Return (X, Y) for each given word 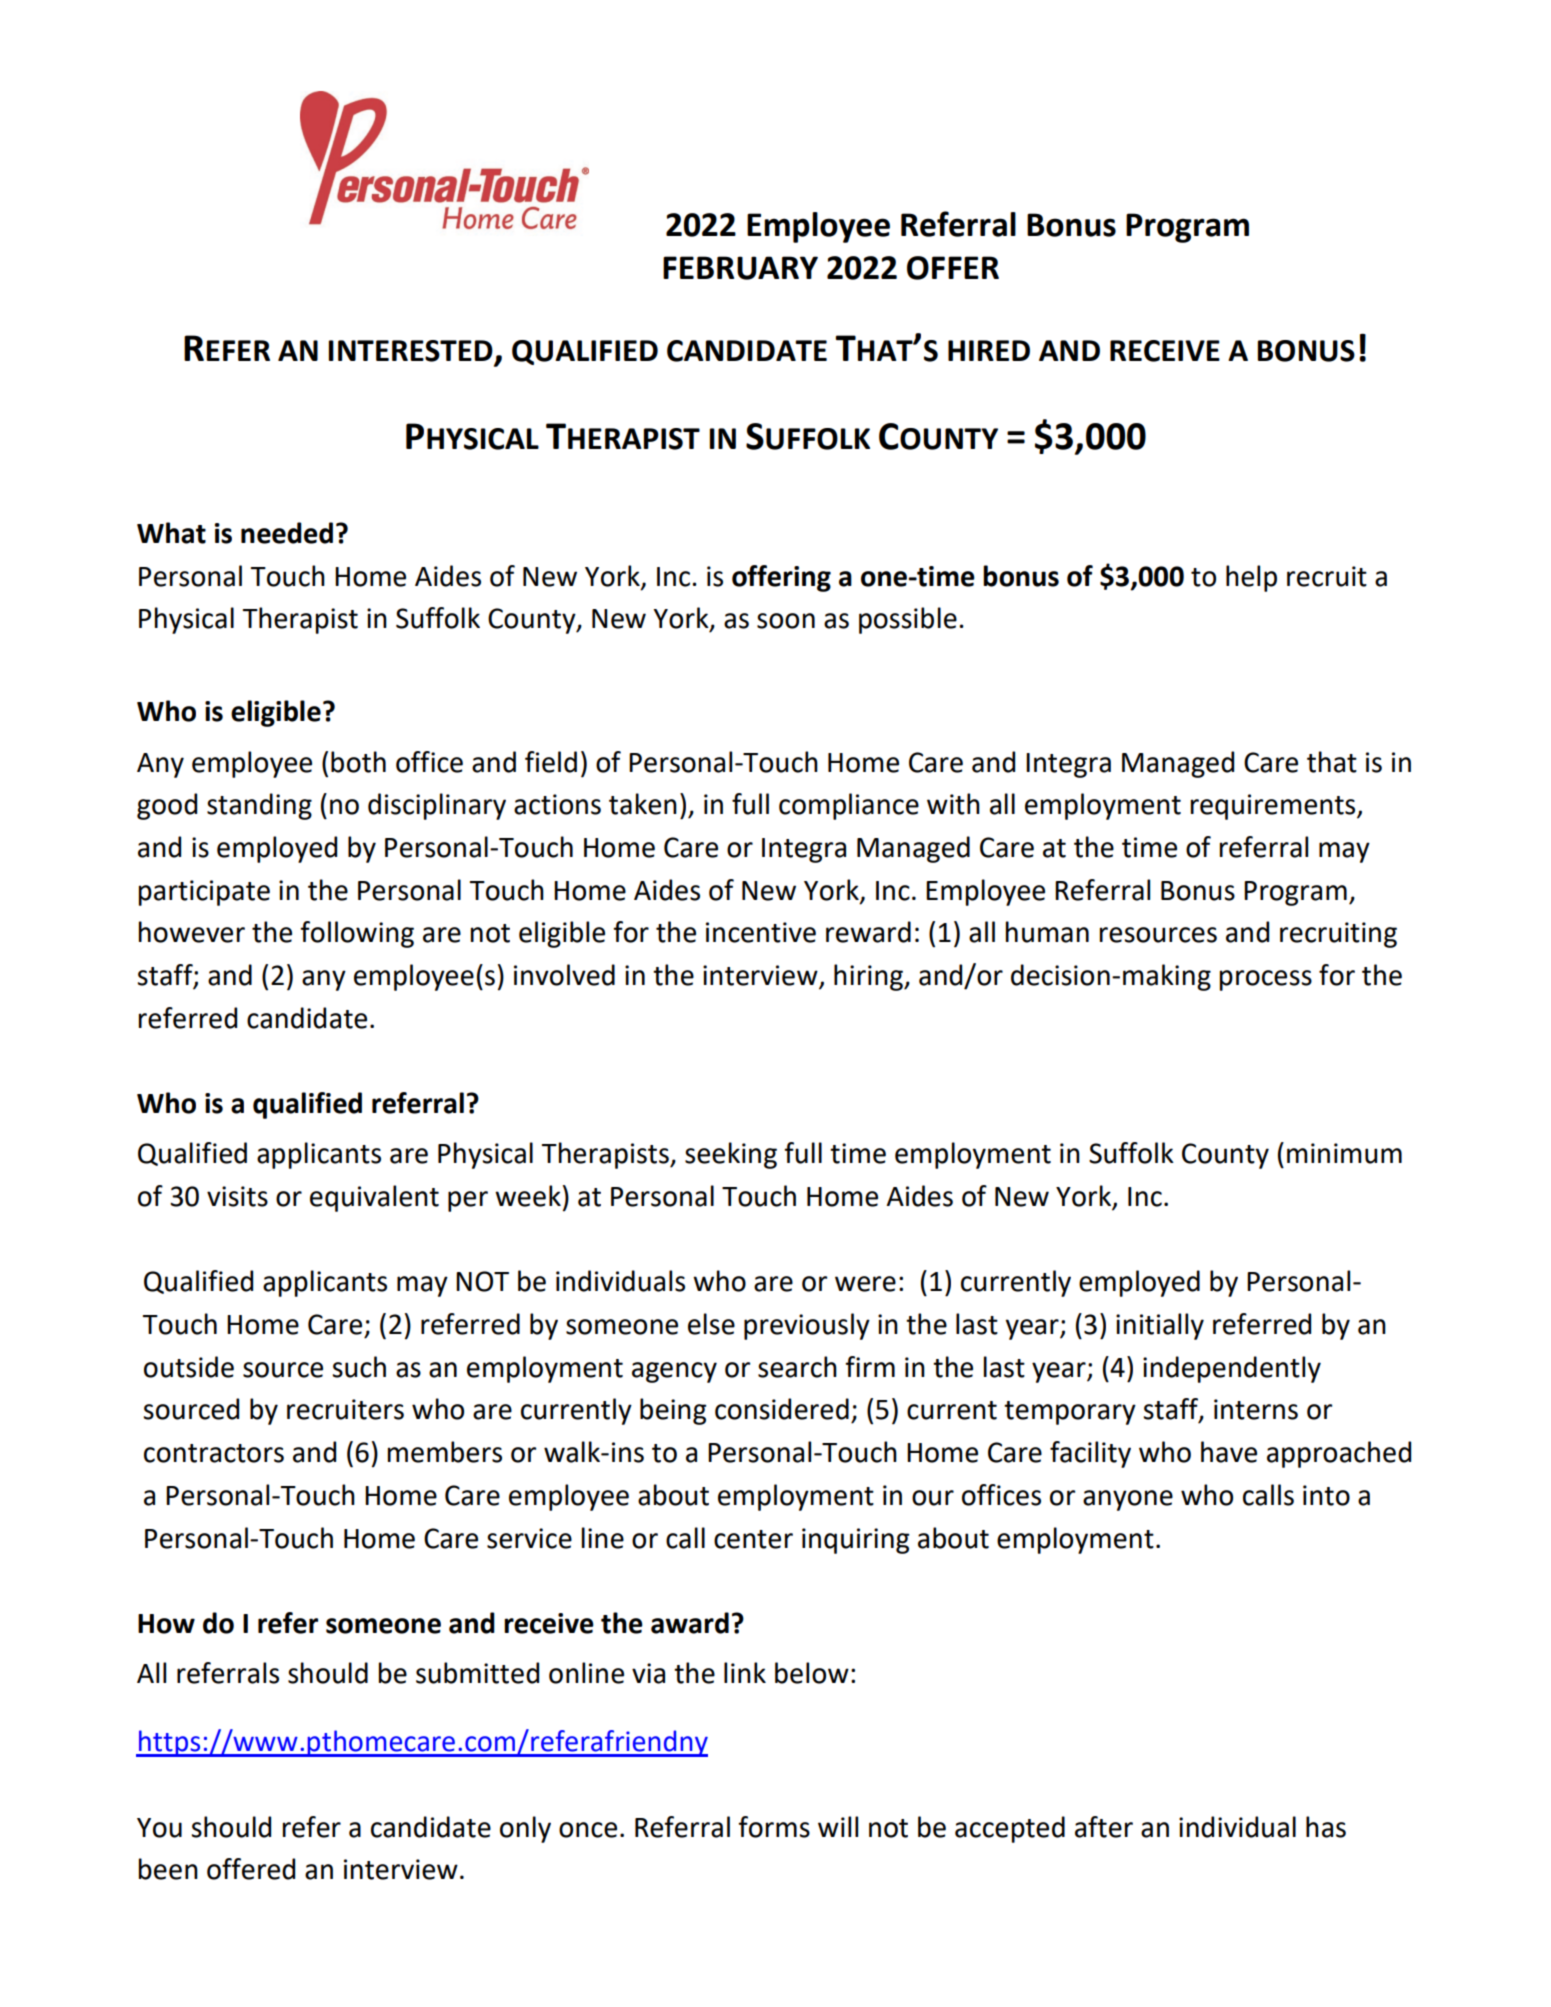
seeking (731, 1155)
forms (774, 1827)
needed (287, 533)
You (159, 1828)
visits (237, 1196)
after (1104, 1827)
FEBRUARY (740, 268)
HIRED (989, 350)
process (1266, 980)
